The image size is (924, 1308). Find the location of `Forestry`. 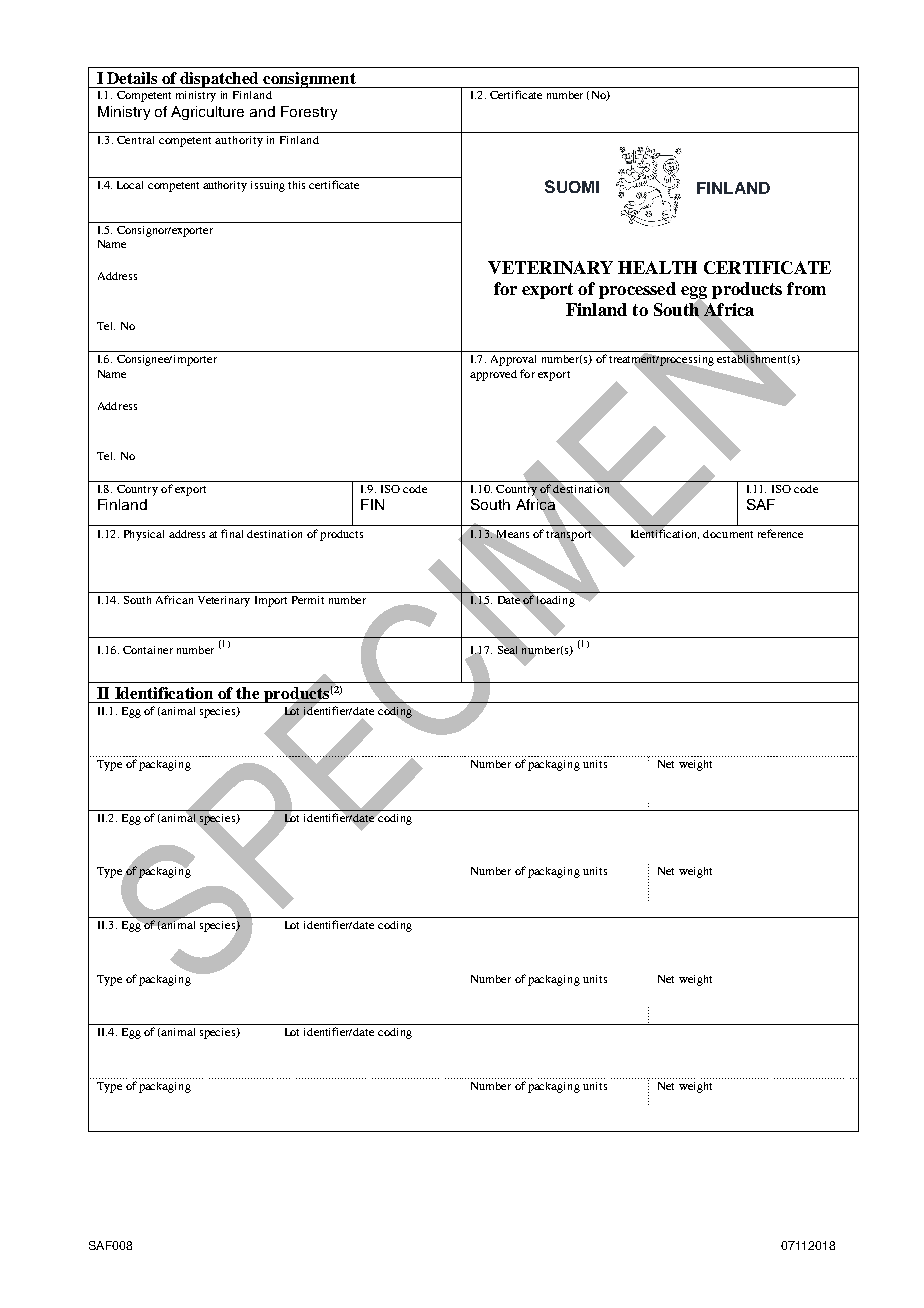

Forestry is located at coordinates (309, 113).
